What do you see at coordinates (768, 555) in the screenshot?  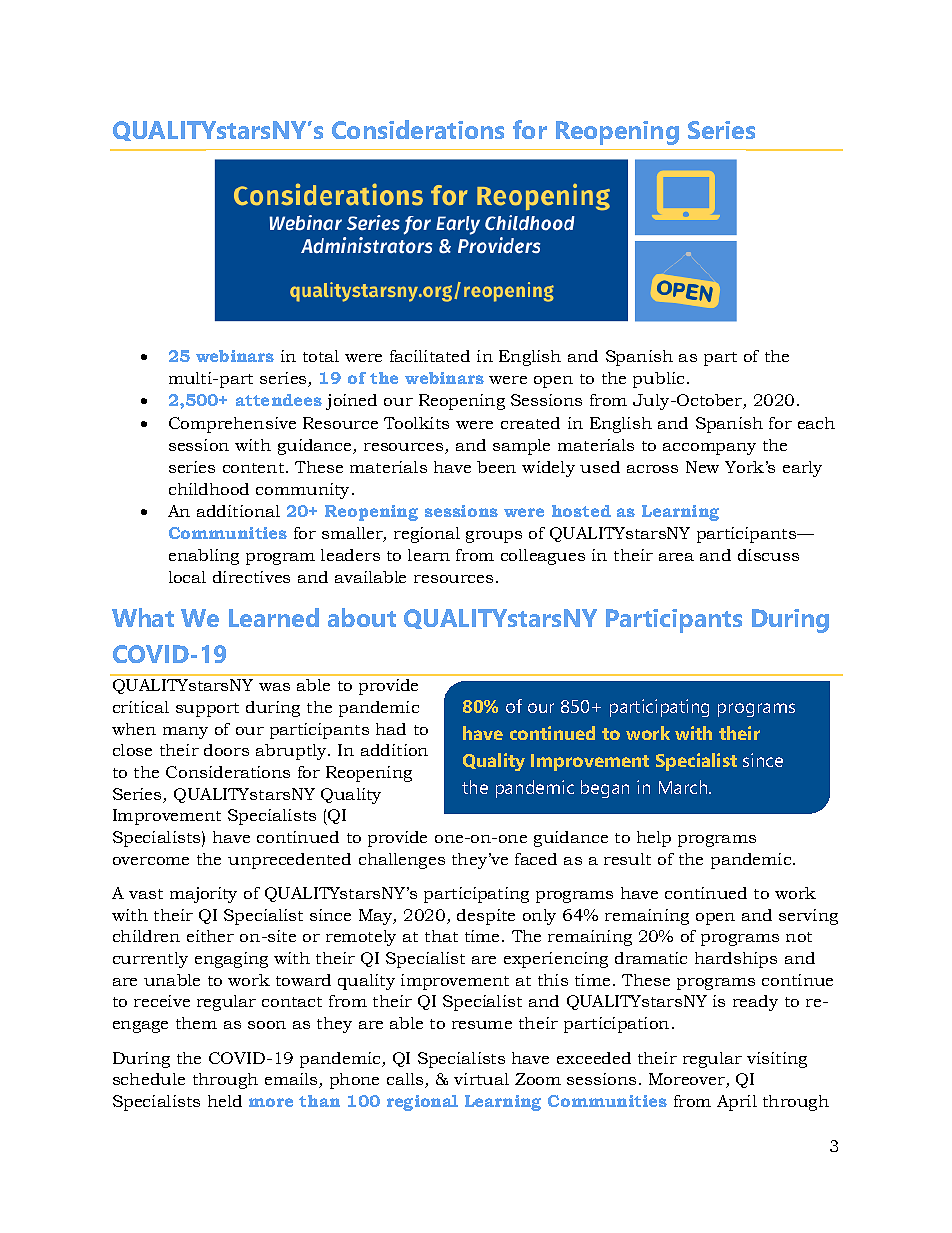 I see `discuss` at bounding box center [768, 555].
